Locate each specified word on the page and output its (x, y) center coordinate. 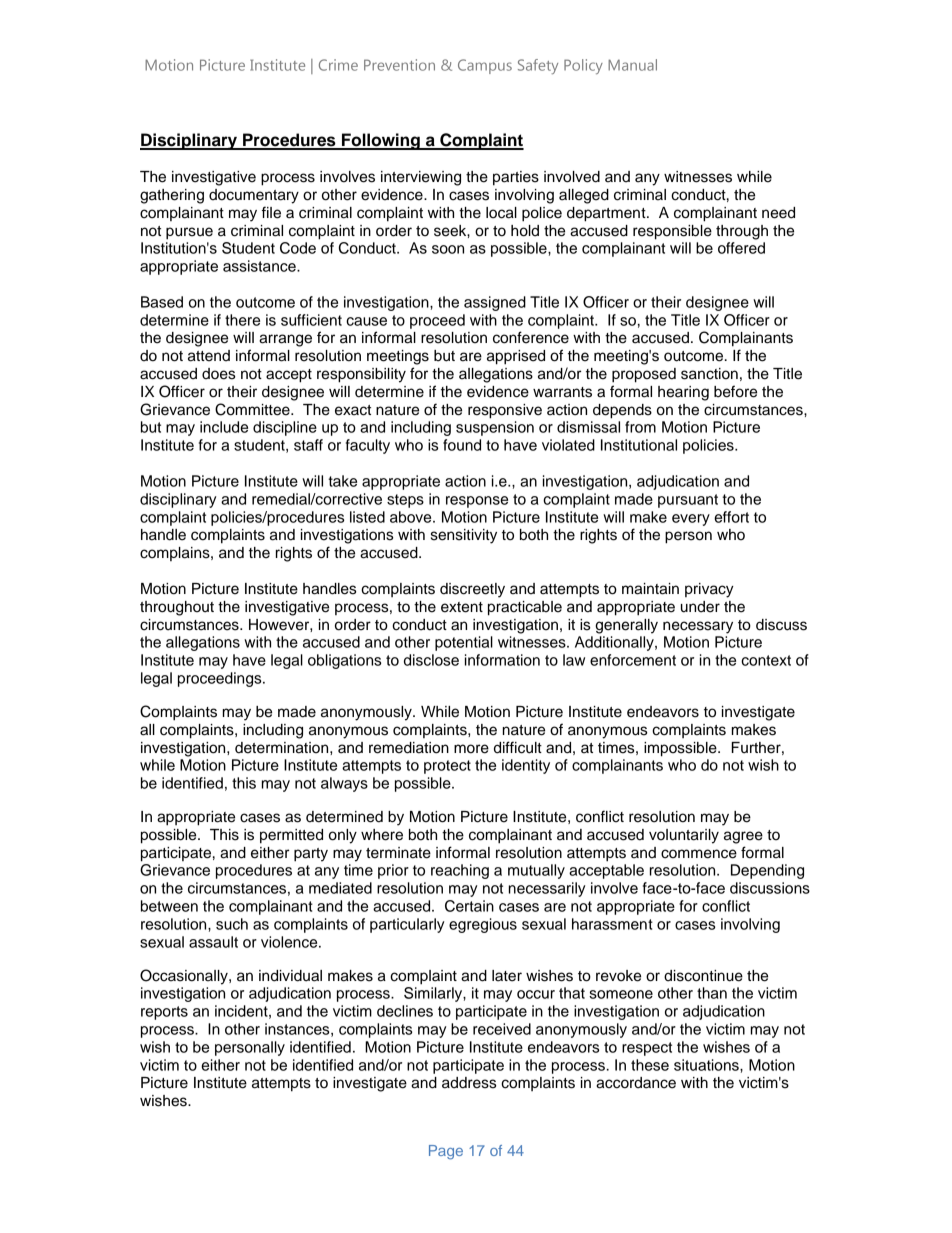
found (462, 445)
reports (164, 1013)
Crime (338, 65)
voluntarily (684, 836)
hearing (683, 393)
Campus (485, 66)
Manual (632, 65)
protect (447, 767)
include (224, 427)
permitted (291, 836)
